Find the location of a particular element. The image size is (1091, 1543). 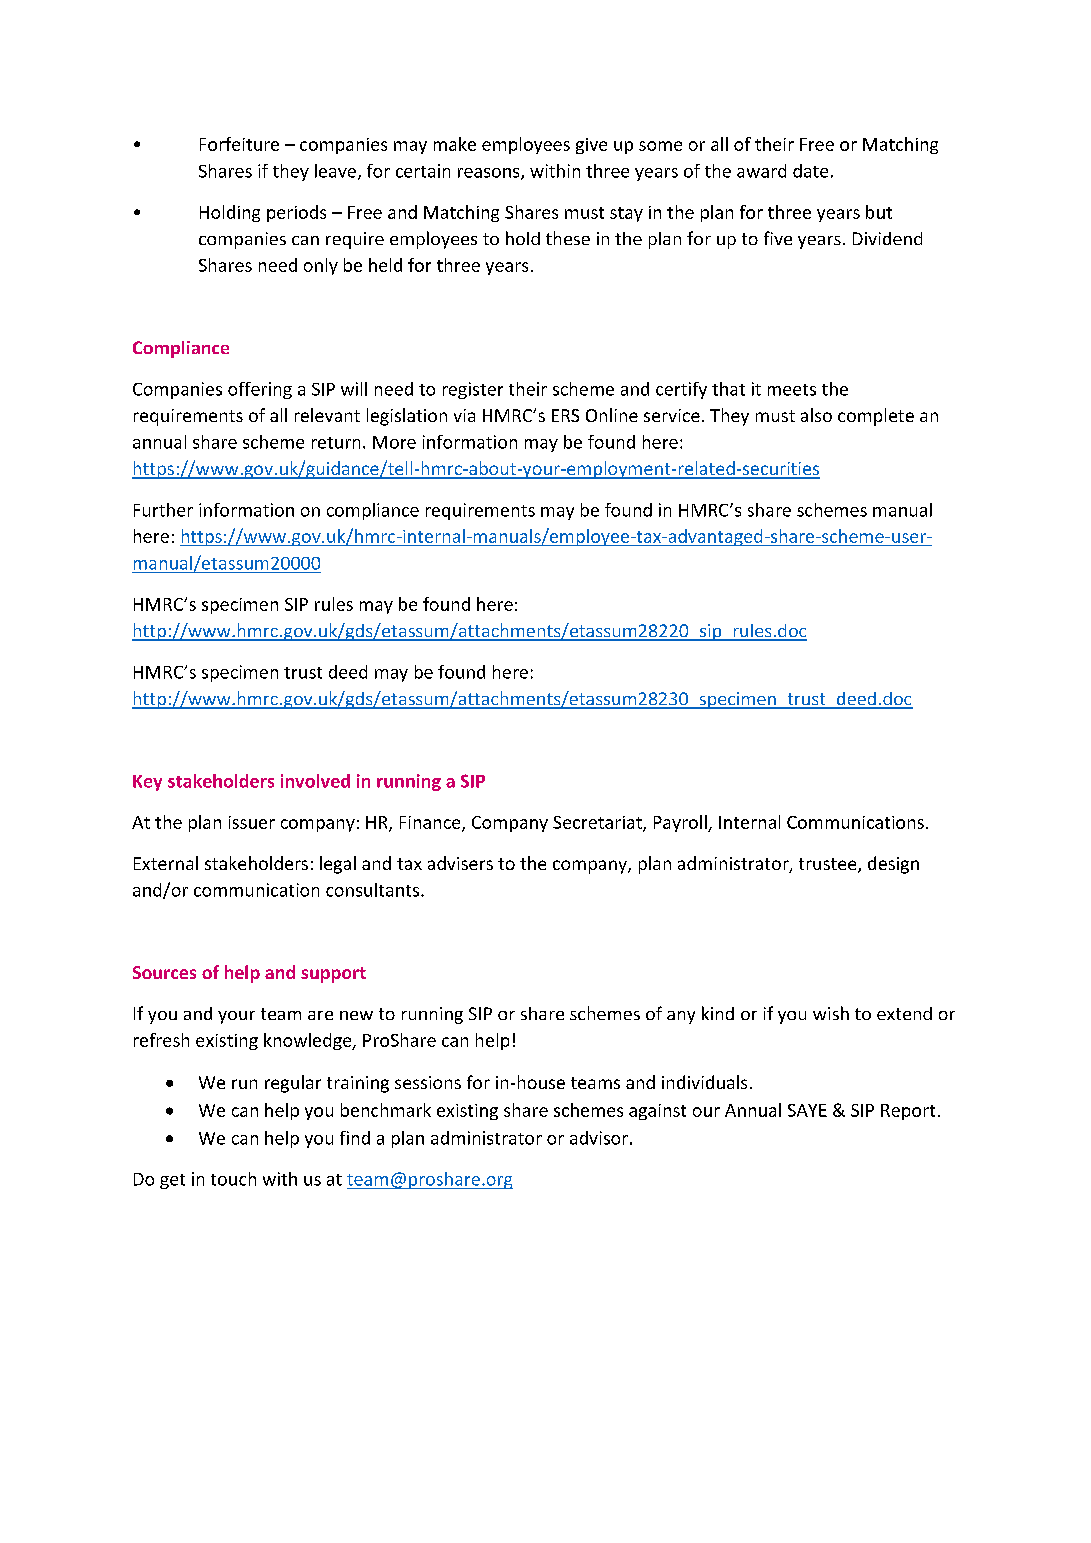

Secretariat is located at coordinates (598, 823).
